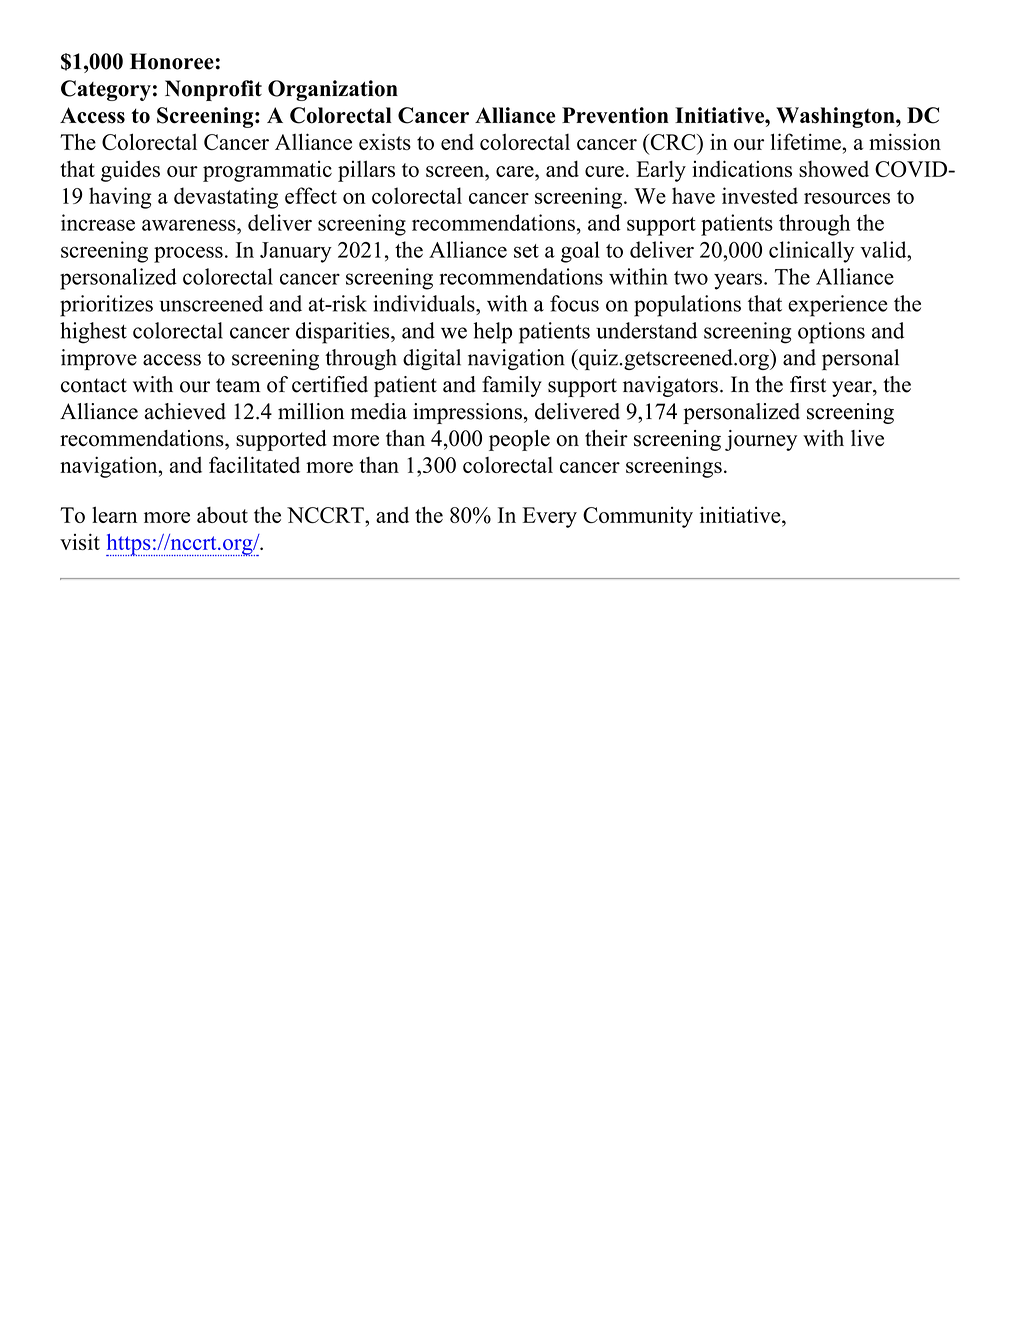 This screenshot has height=1321, width=1021. What do you see at coordinates (188, 254) in the screenshot?
I see `process` at bounding box center [188, 254].
